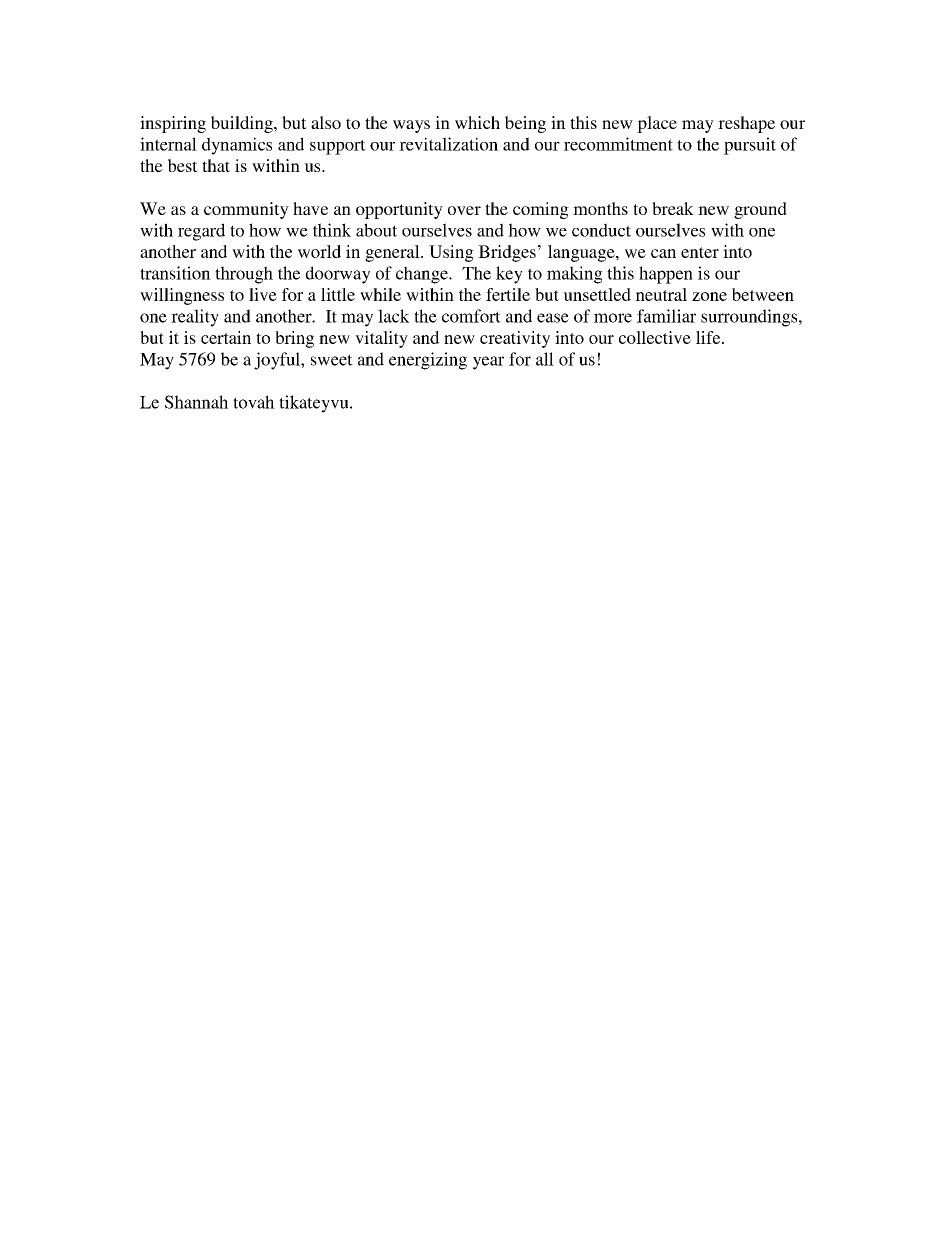  I want to click on regard, so click(201, 232).
